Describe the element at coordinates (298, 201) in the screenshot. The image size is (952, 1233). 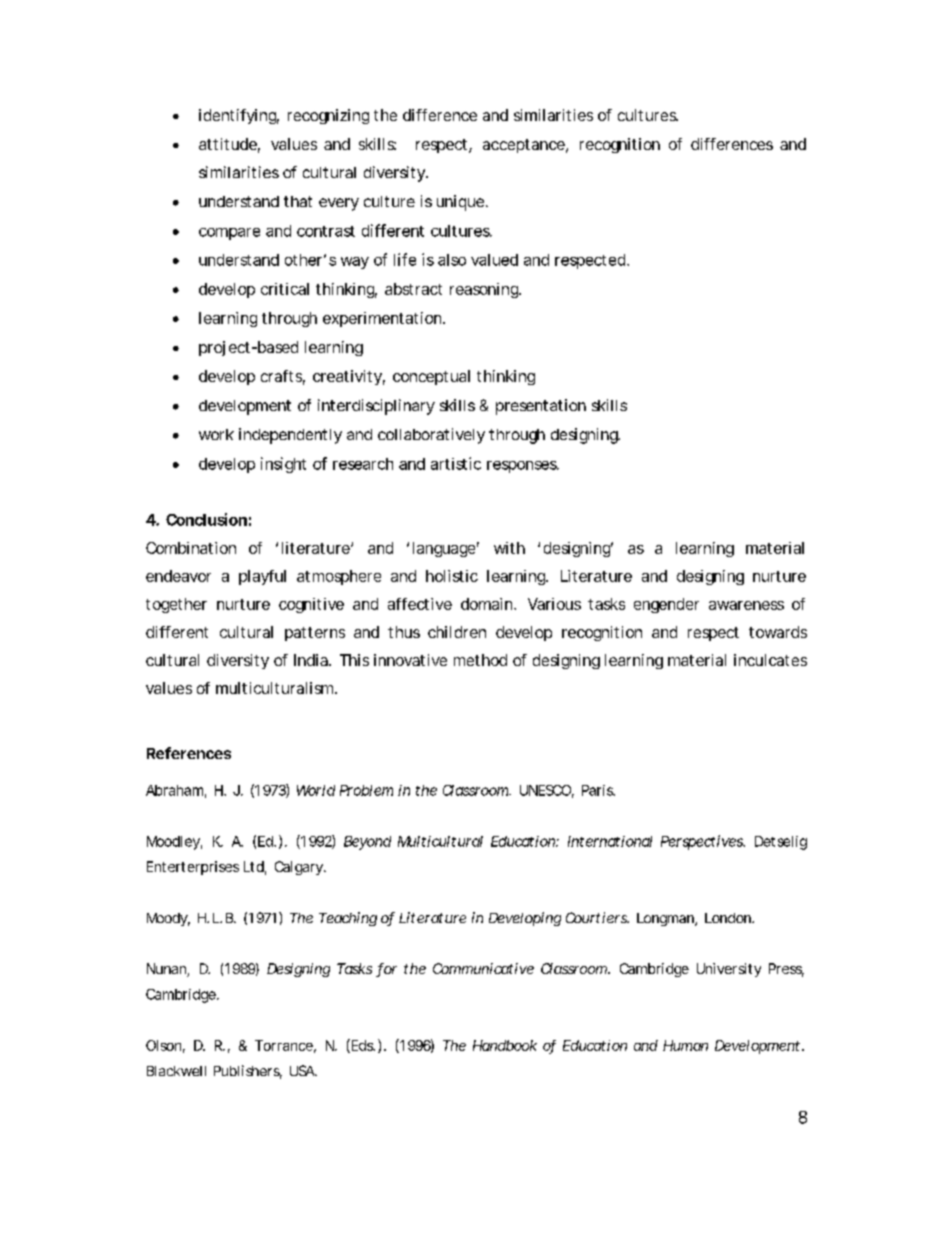
I see `that` at that location.
